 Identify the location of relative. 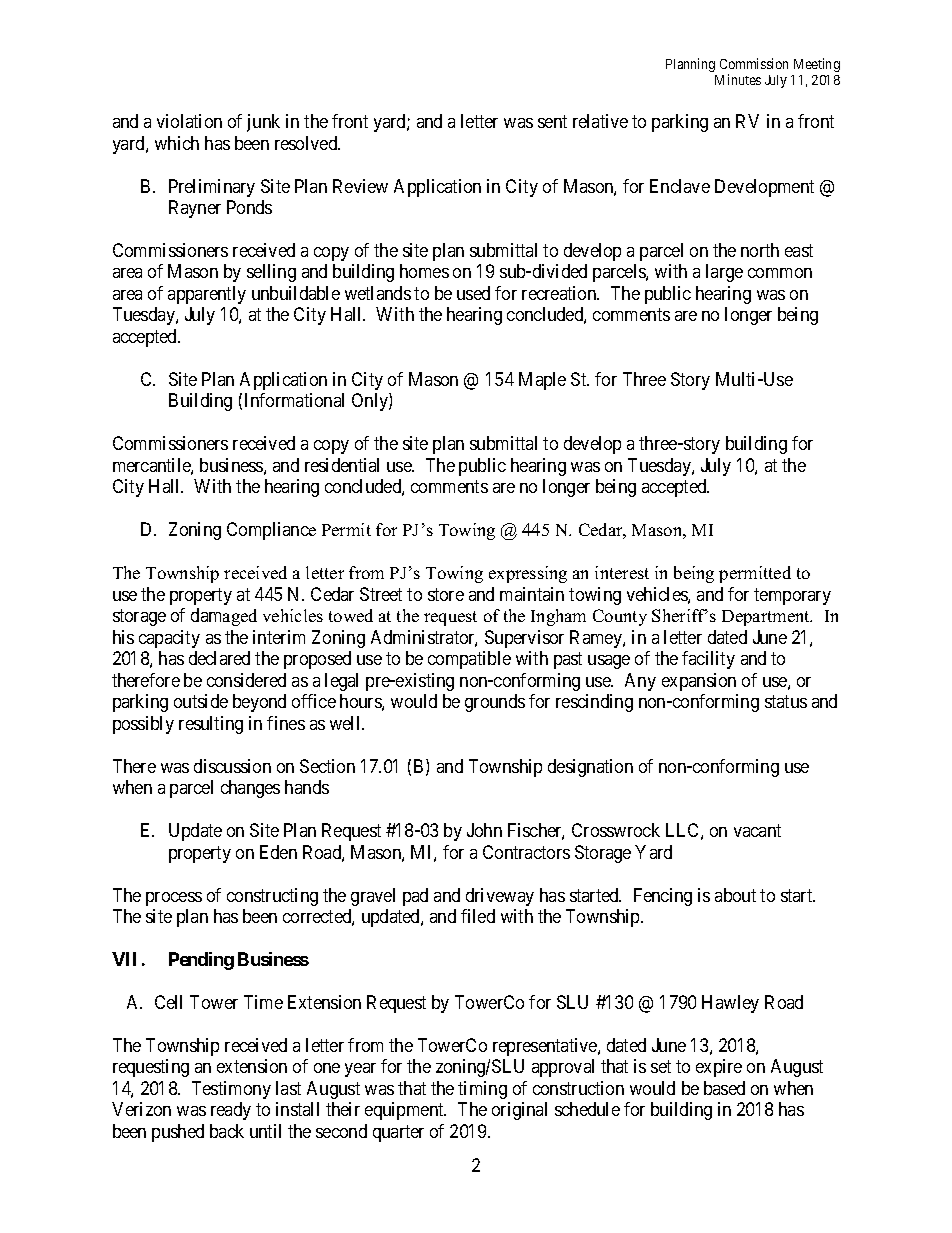
(600, 121).
